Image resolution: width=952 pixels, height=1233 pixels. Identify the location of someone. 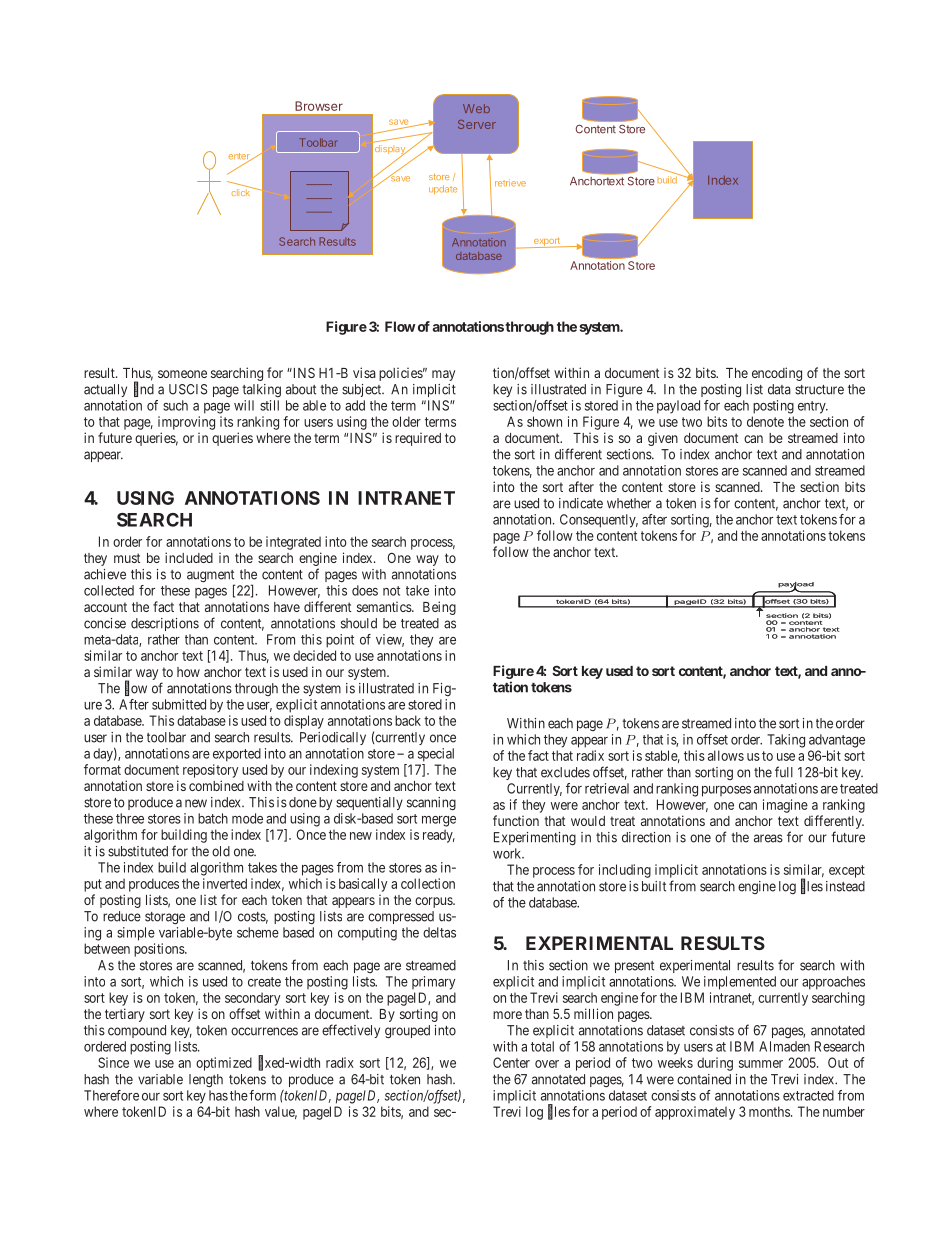
(182, 374).
